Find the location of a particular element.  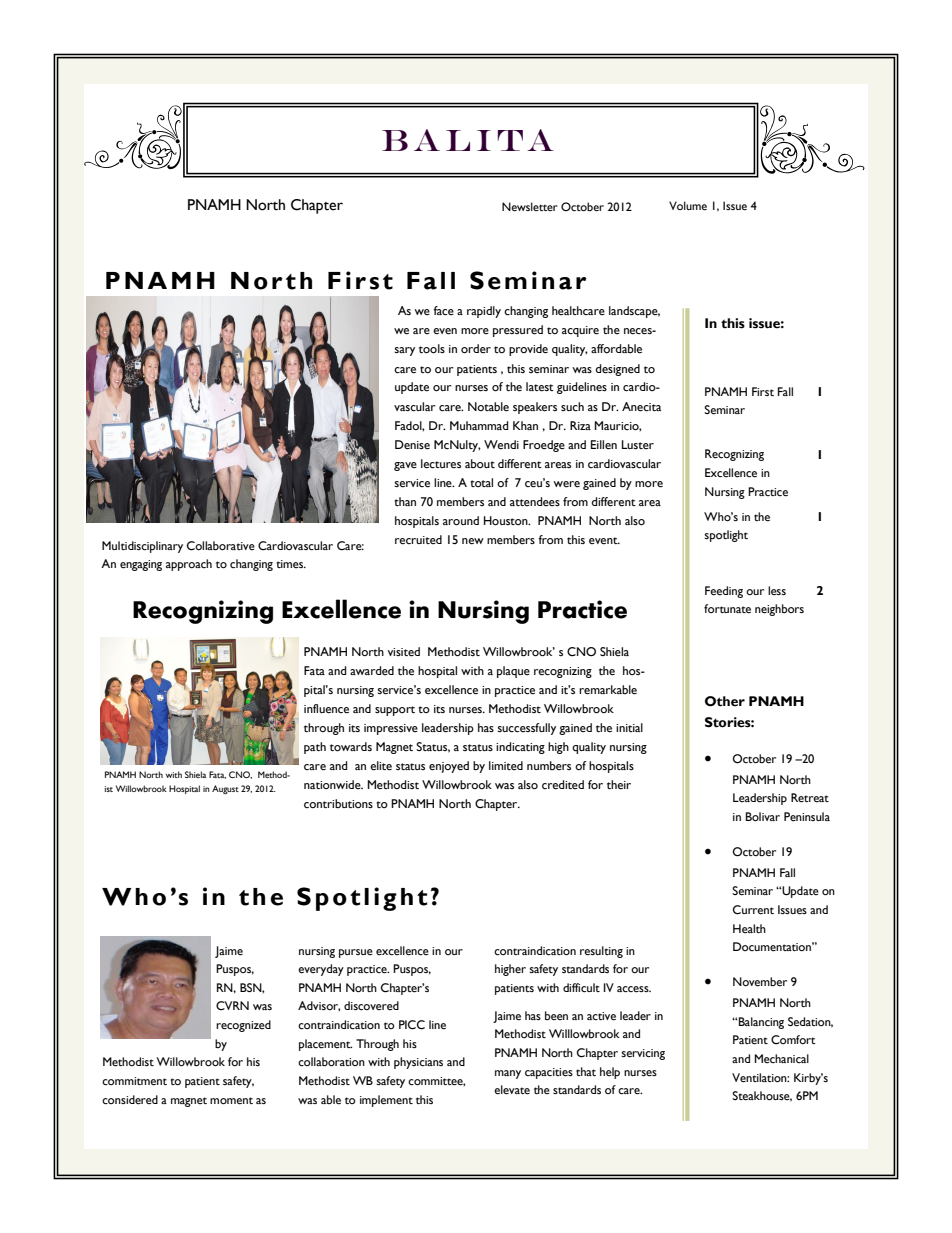

Newsletter is located at coordinates (530, 206).
